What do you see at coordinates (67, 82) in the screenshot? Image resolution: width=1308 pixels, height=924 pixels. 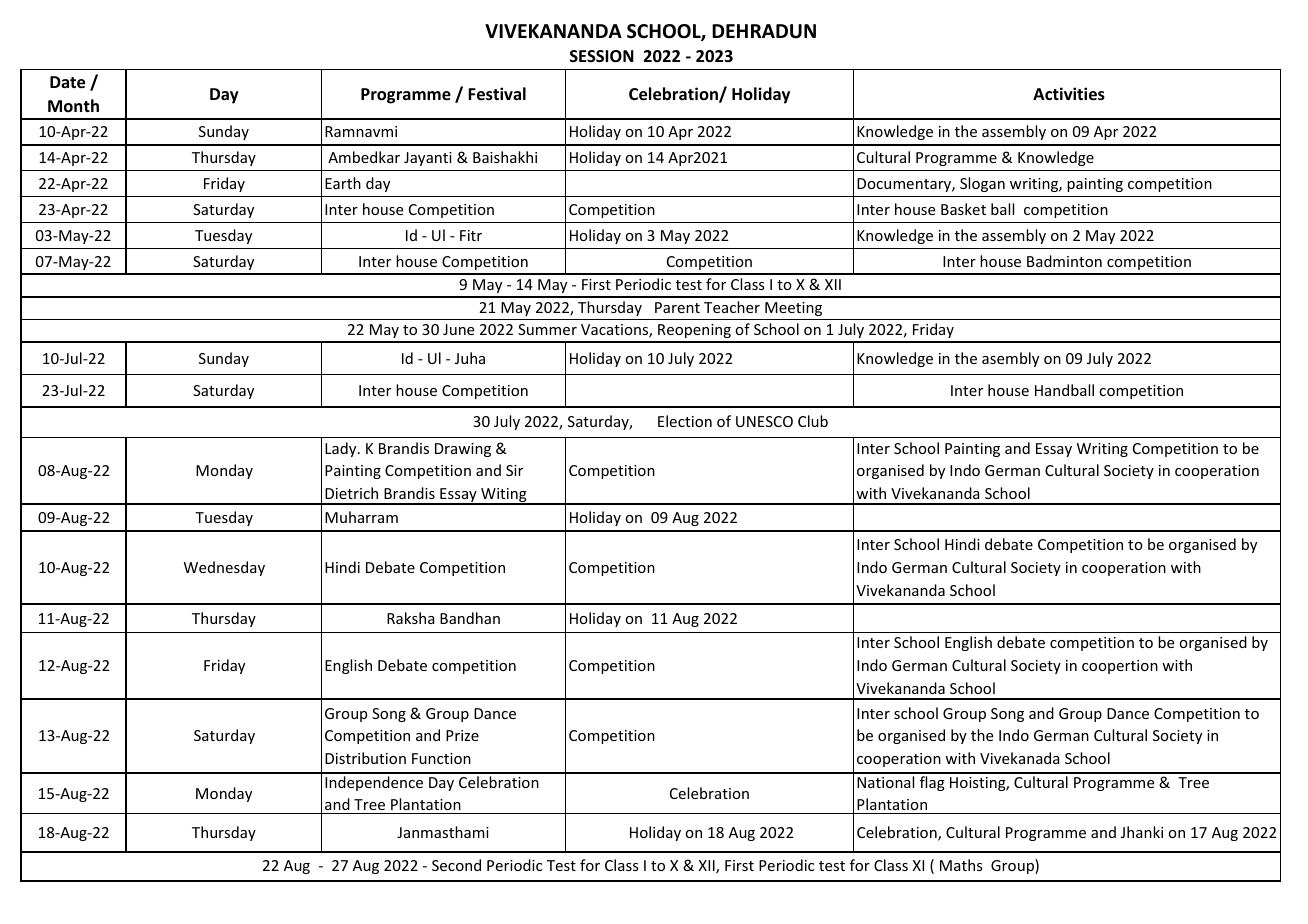 I see `Date` at bounding box center [67, 82].
